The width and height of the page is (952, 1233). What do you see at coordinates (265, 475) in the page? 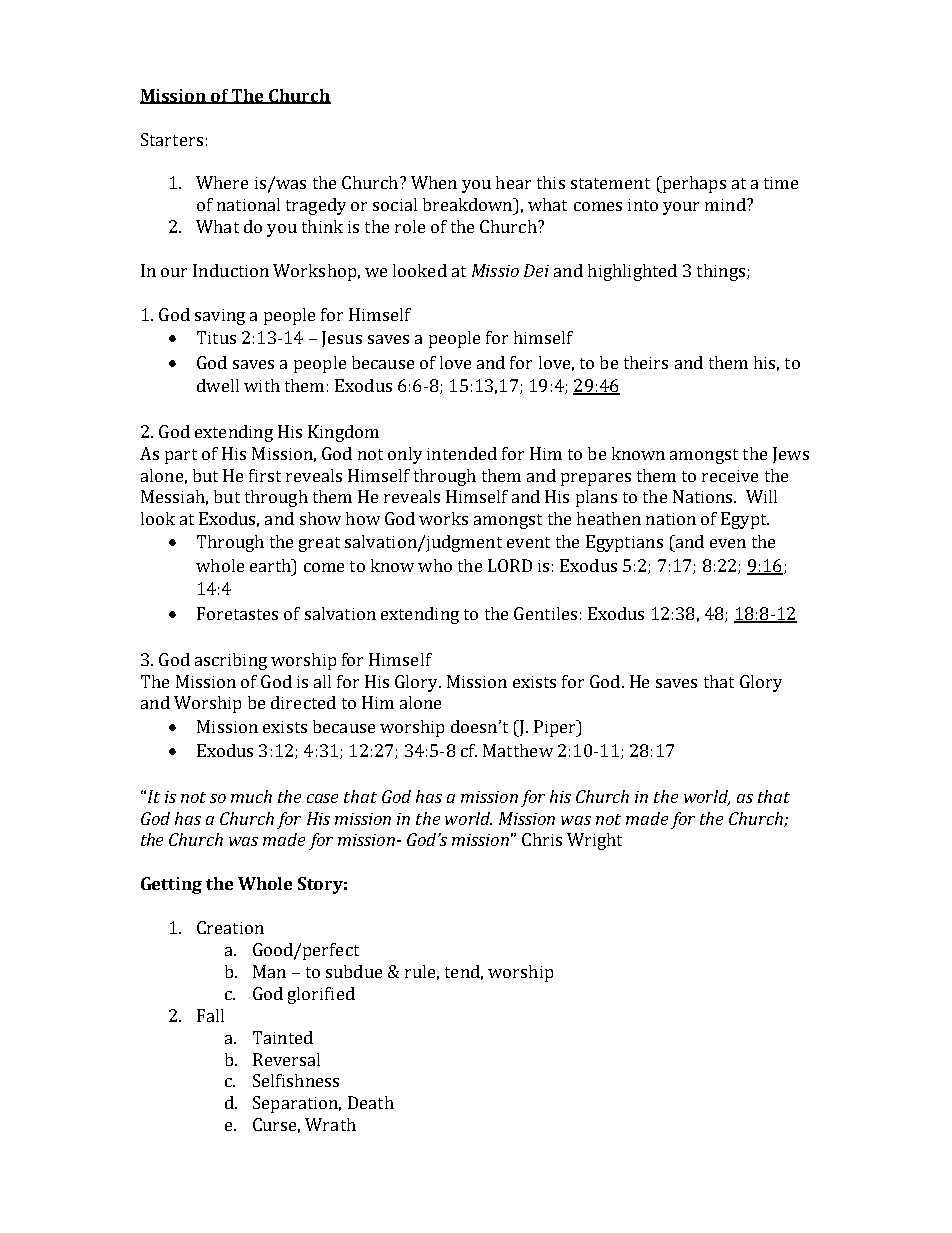
I see `first` at bounding box center [265, 475].
